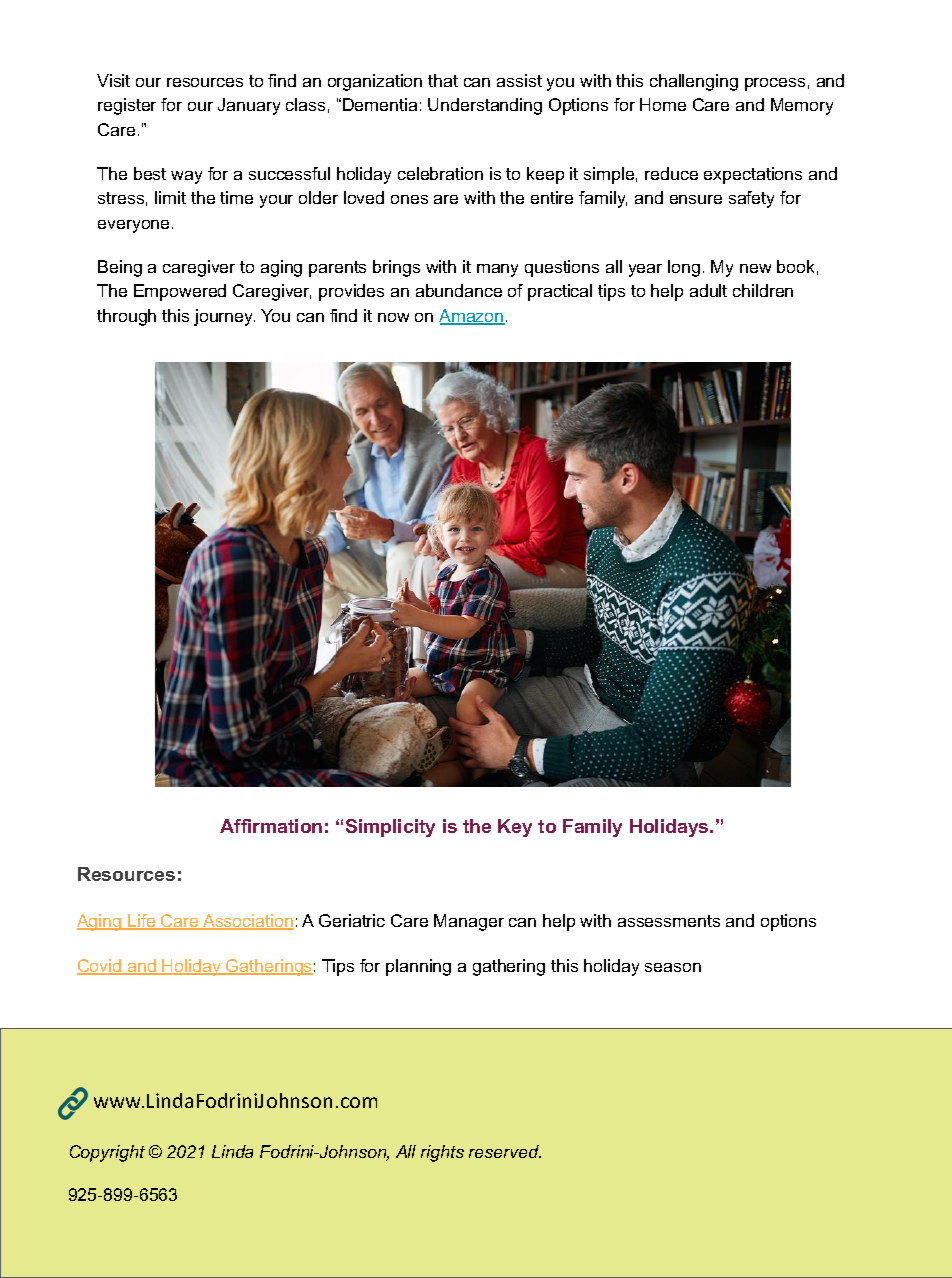  What do you see at coordinates (271, 826) in the screenshot?
I see `Affirmation` at bounding box center [271, 826].
